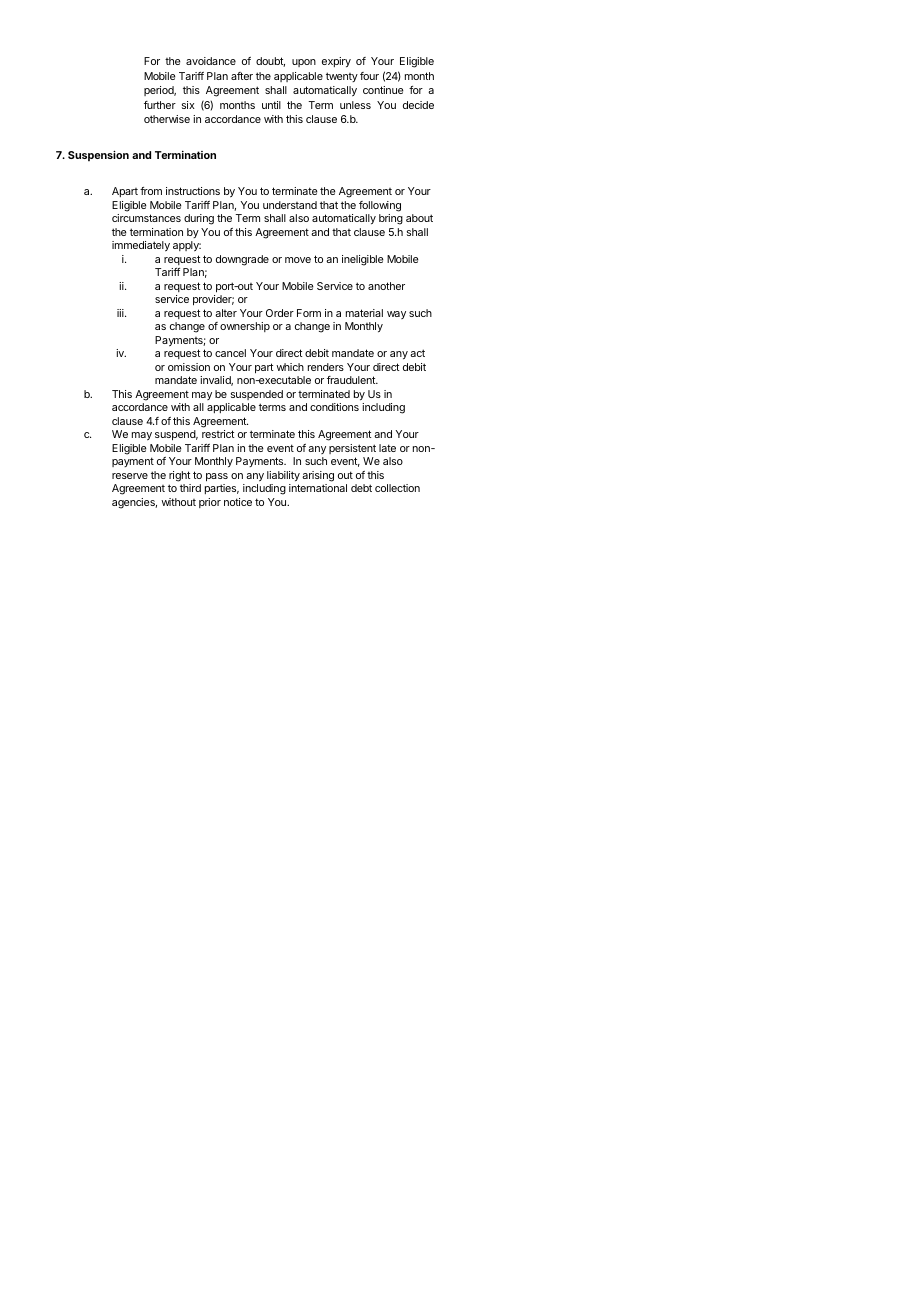 Image resolution: width=924 pixels, height=1308 pixels. What do you see at coordinates (242, 260) in the screenshot?
I see `downgrade` at bounding box center [242, 260].
